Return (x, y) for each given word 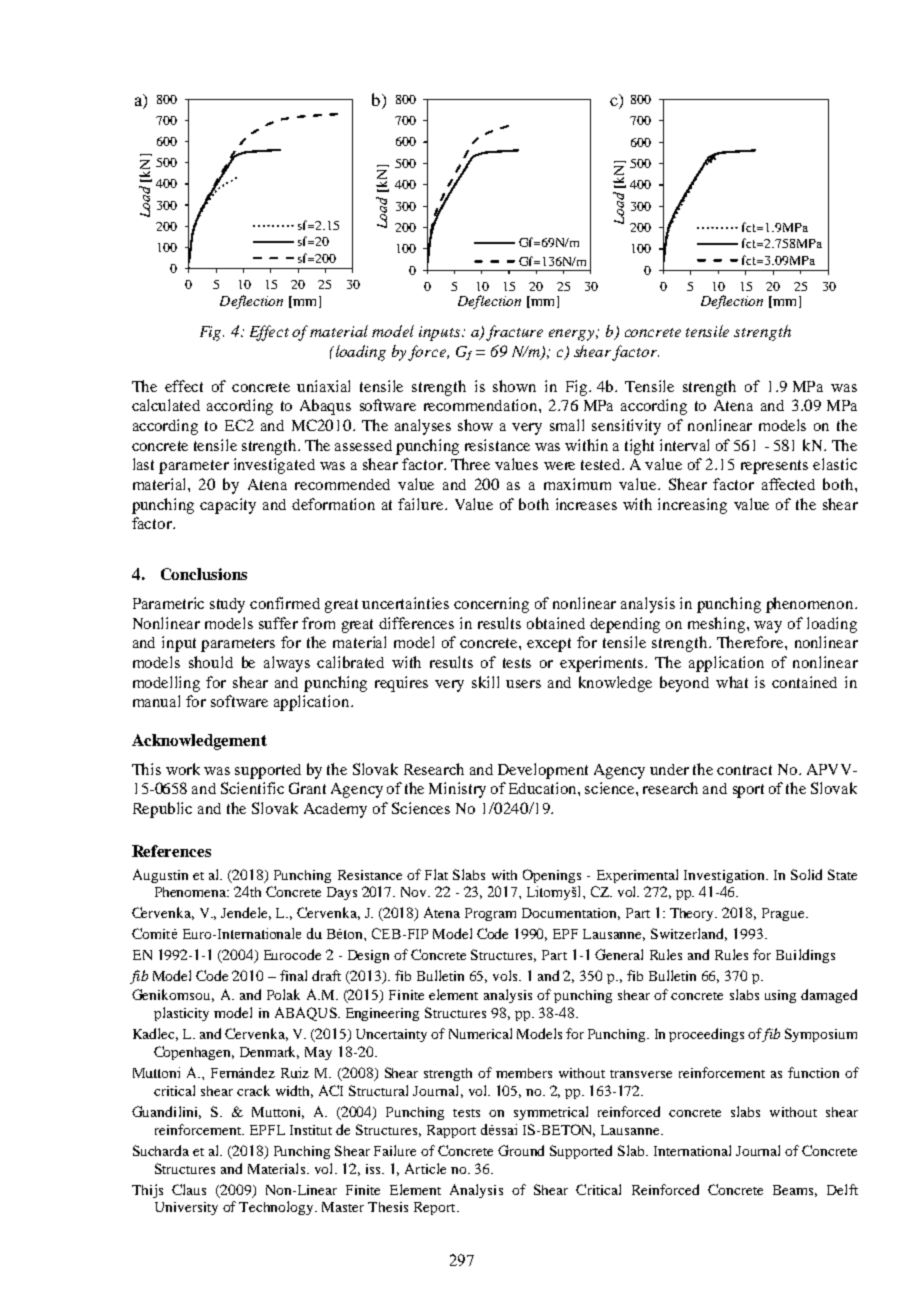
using (780, 996)
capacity (228, 506)
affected (788, 484)
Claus (189, 1189)
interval (684, 445)
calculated (166, 405)
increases (586, 504)
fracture (514, 333)
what (732, 682)
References (171, 851)
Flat (436, 874)
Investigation (725, 876)
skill (485, 682)
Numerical (480, 1033)
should (211, 662)
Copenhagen (194, 1053)
